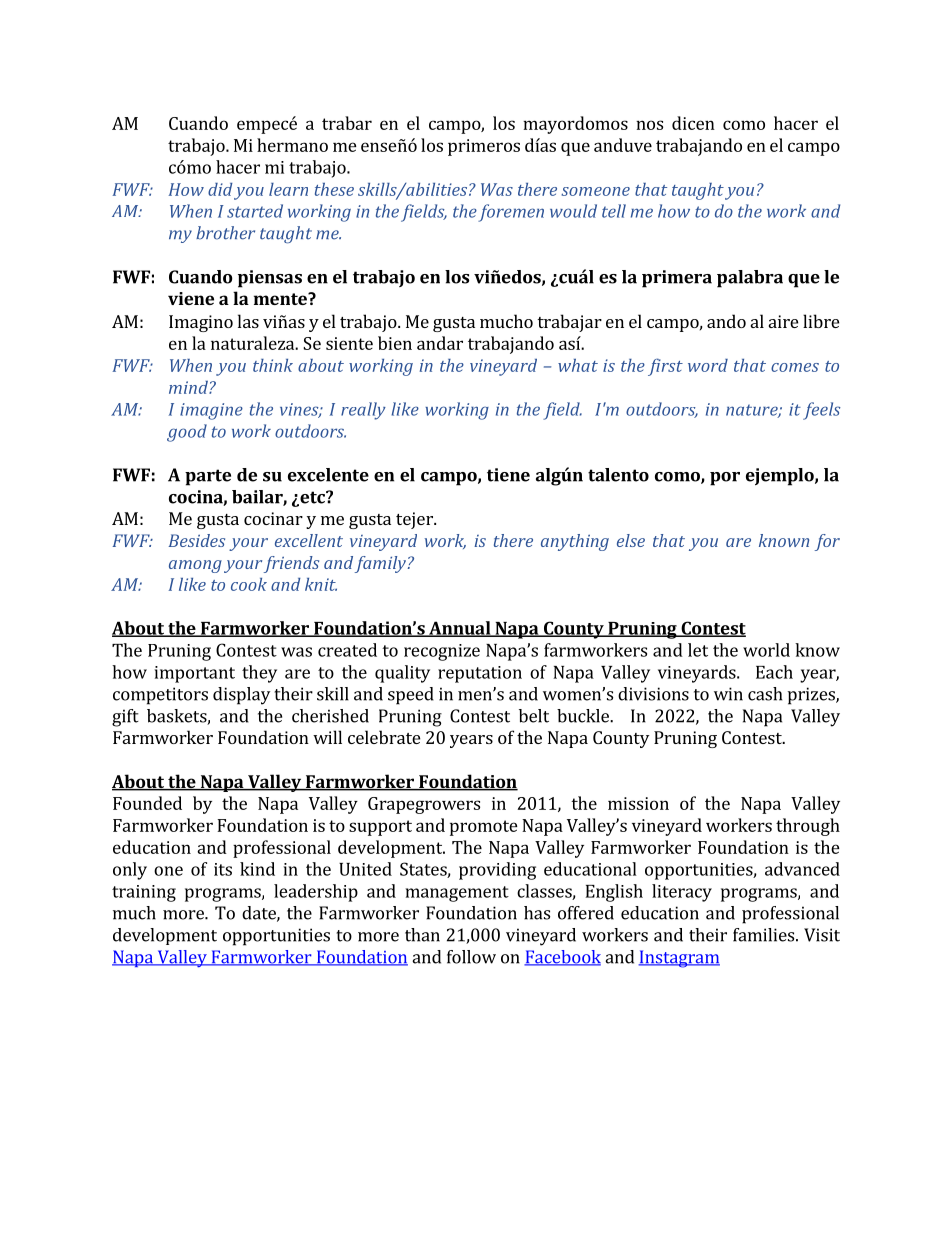 This document has width=952, height=1233. I want to click on follow, so click(471, 957).
